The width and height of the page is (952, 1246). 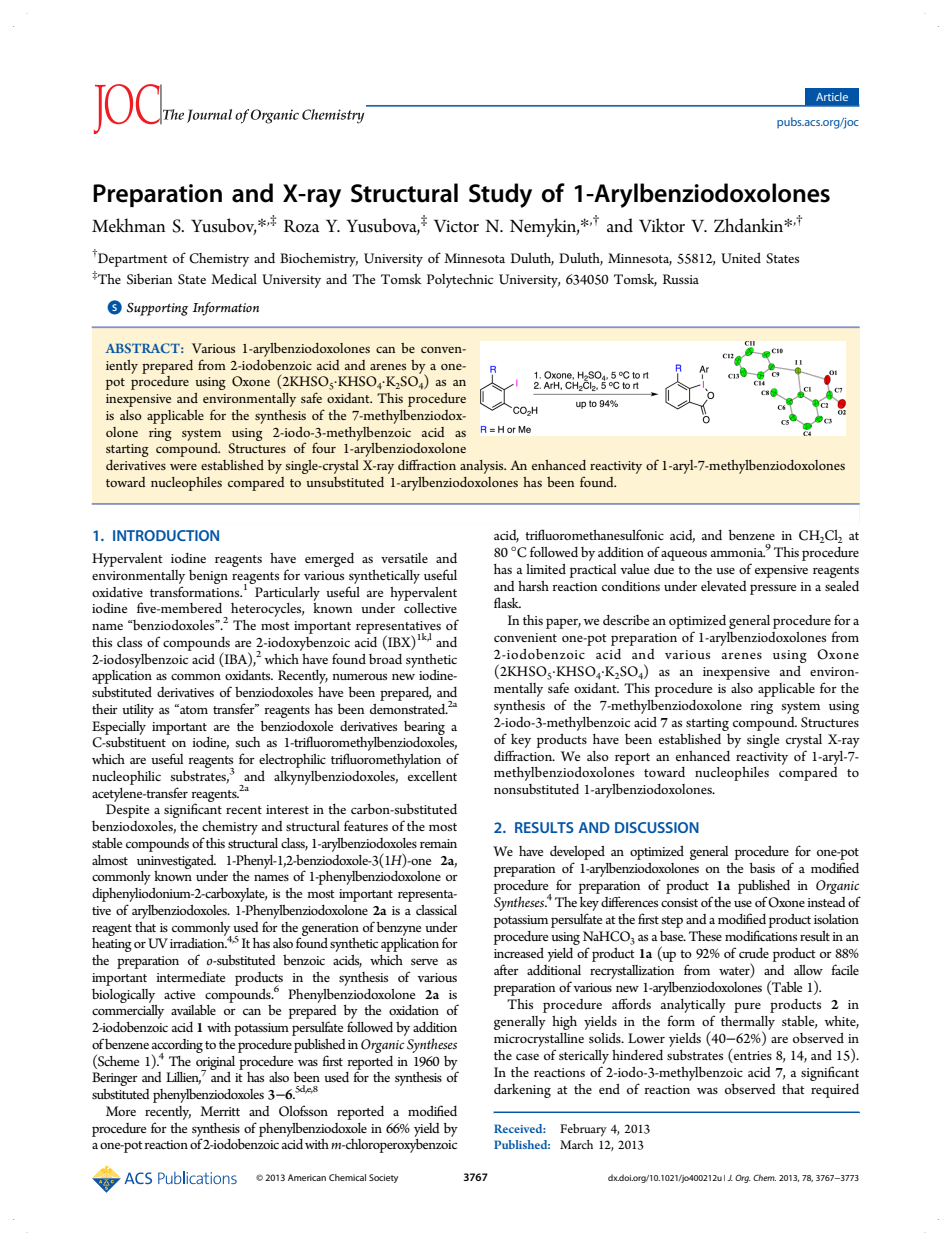 I want to click on remain, so click(x=438, y=843).
